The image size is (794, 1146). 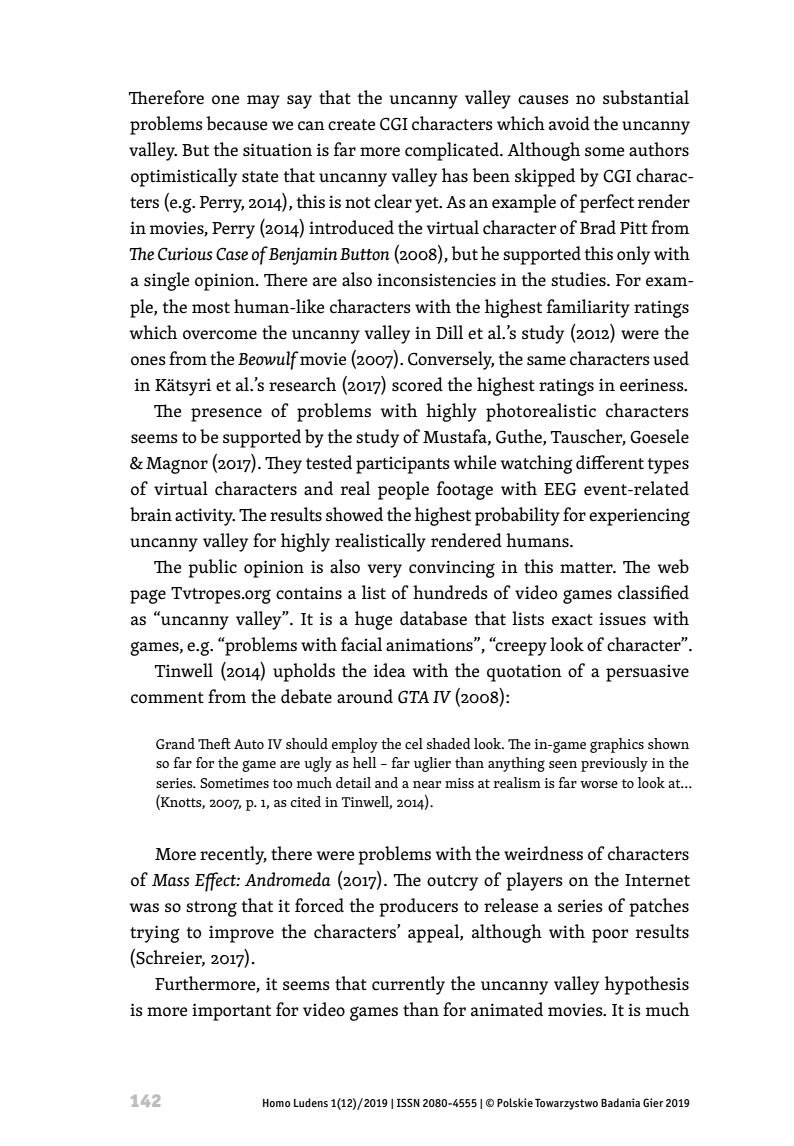 What do you see at coordinates (647, 985) in the document?
I see `hypothesis` at bounding box center [647, 985].
